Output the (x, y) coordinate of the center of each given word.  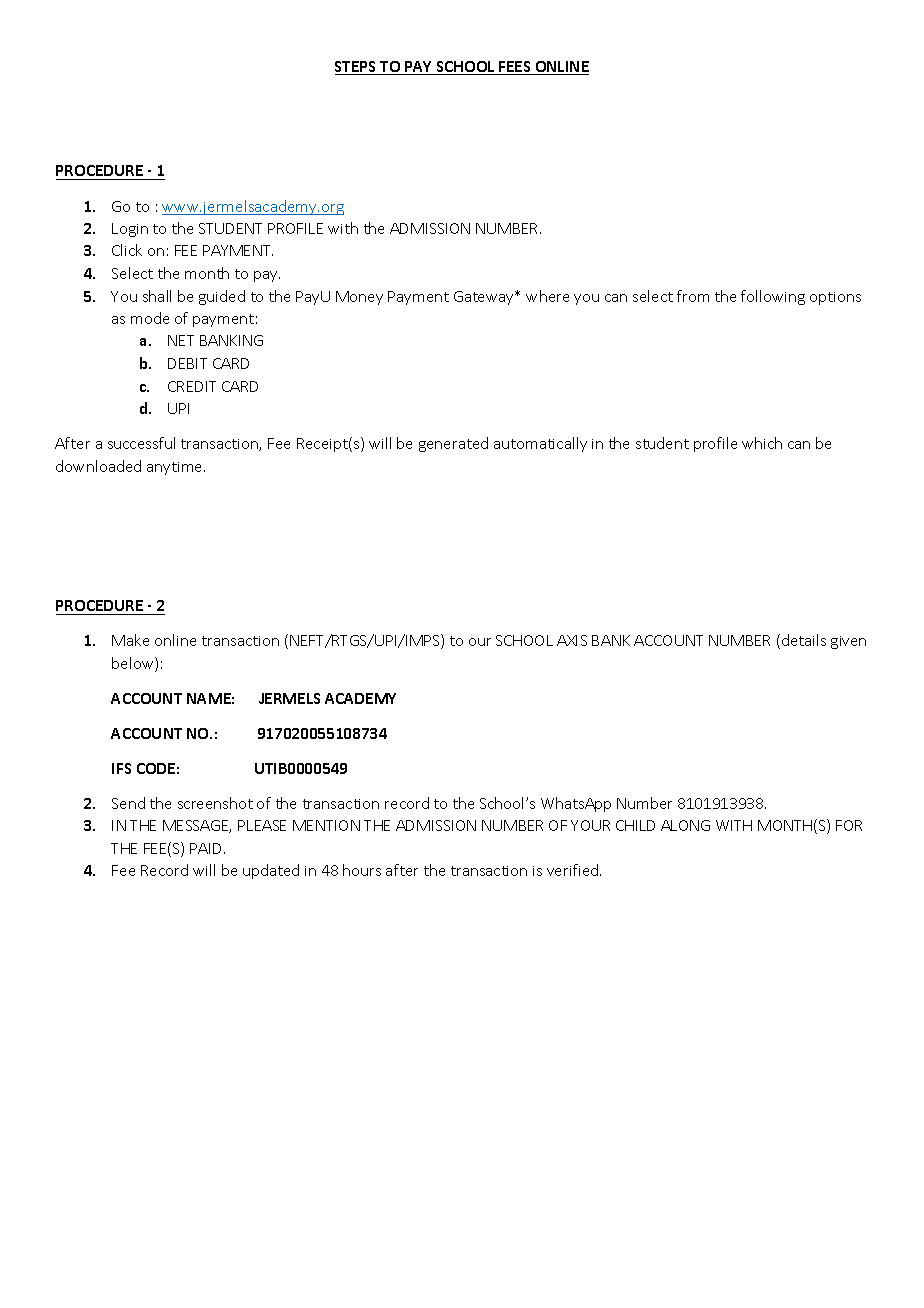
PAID (207, 848)
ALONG (685, 825)
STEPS (357, 68)
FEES (515, 68)
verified (574, 870)
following (773, 297)
